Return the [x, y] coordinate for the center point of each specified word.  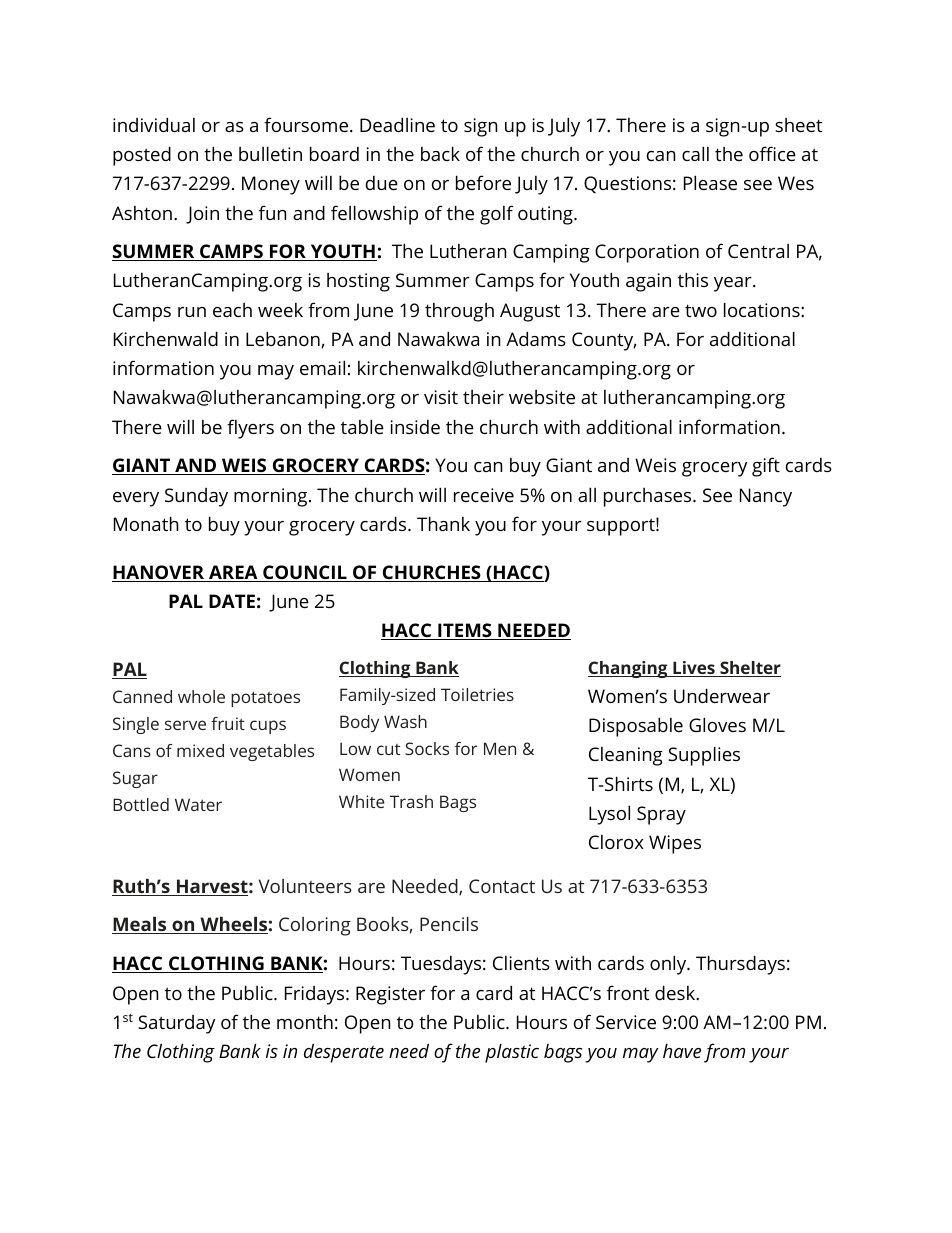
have [682, 1050]
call [695, 153]
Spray [661, 815]
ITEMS [465, 631]
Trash [411, 801]
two [701, 310]
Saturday [177, 1024]
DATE [232, 601]
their [483, 397]
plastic [512, 1053]
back [440, 153]
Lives [694, 669]
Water [198, 804]
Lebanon [284, 339]
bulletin [270, 153]
